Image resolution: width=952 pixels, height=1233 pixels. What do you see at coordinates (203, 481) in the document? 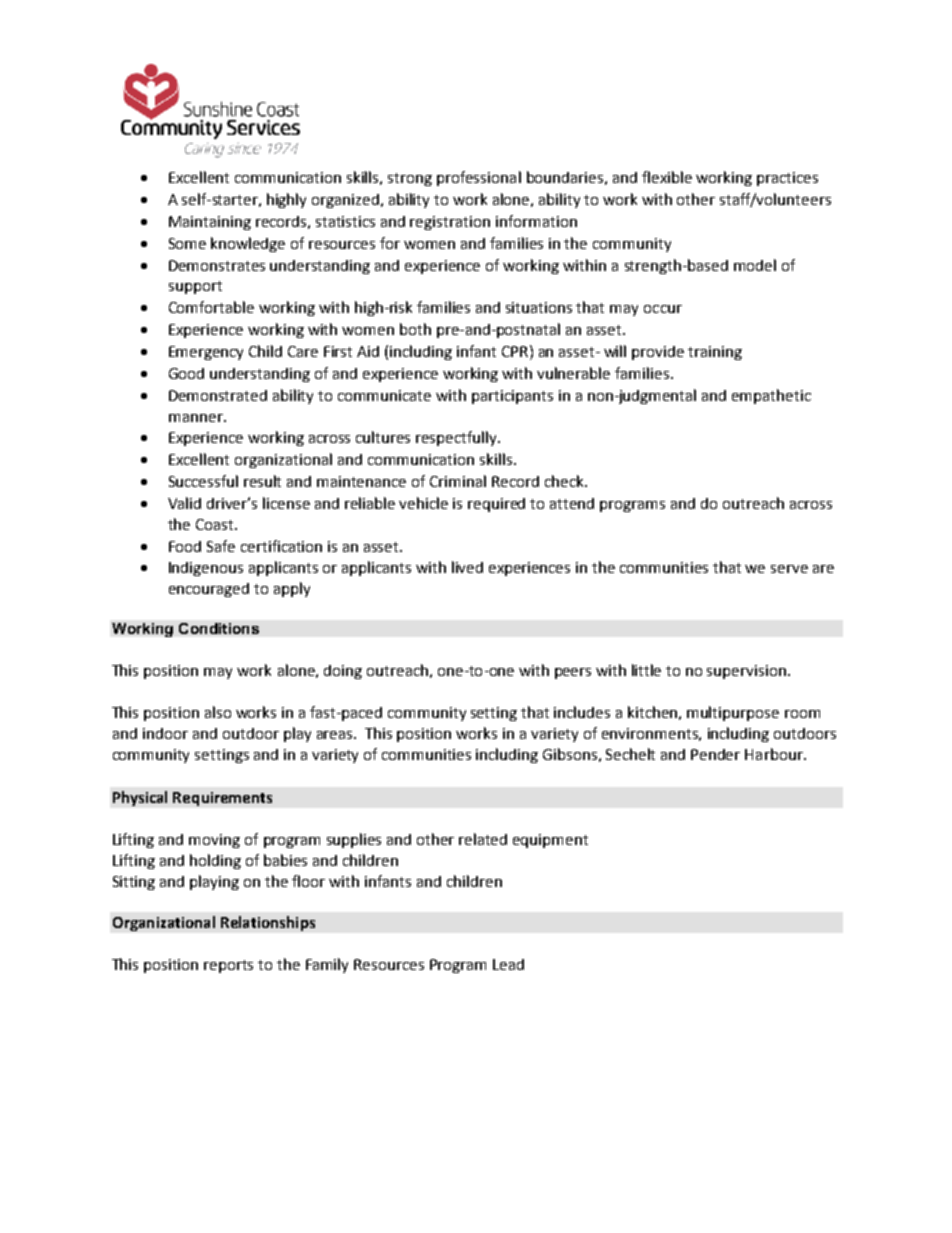
I see `Successful` at bounding box center [203, 481].
